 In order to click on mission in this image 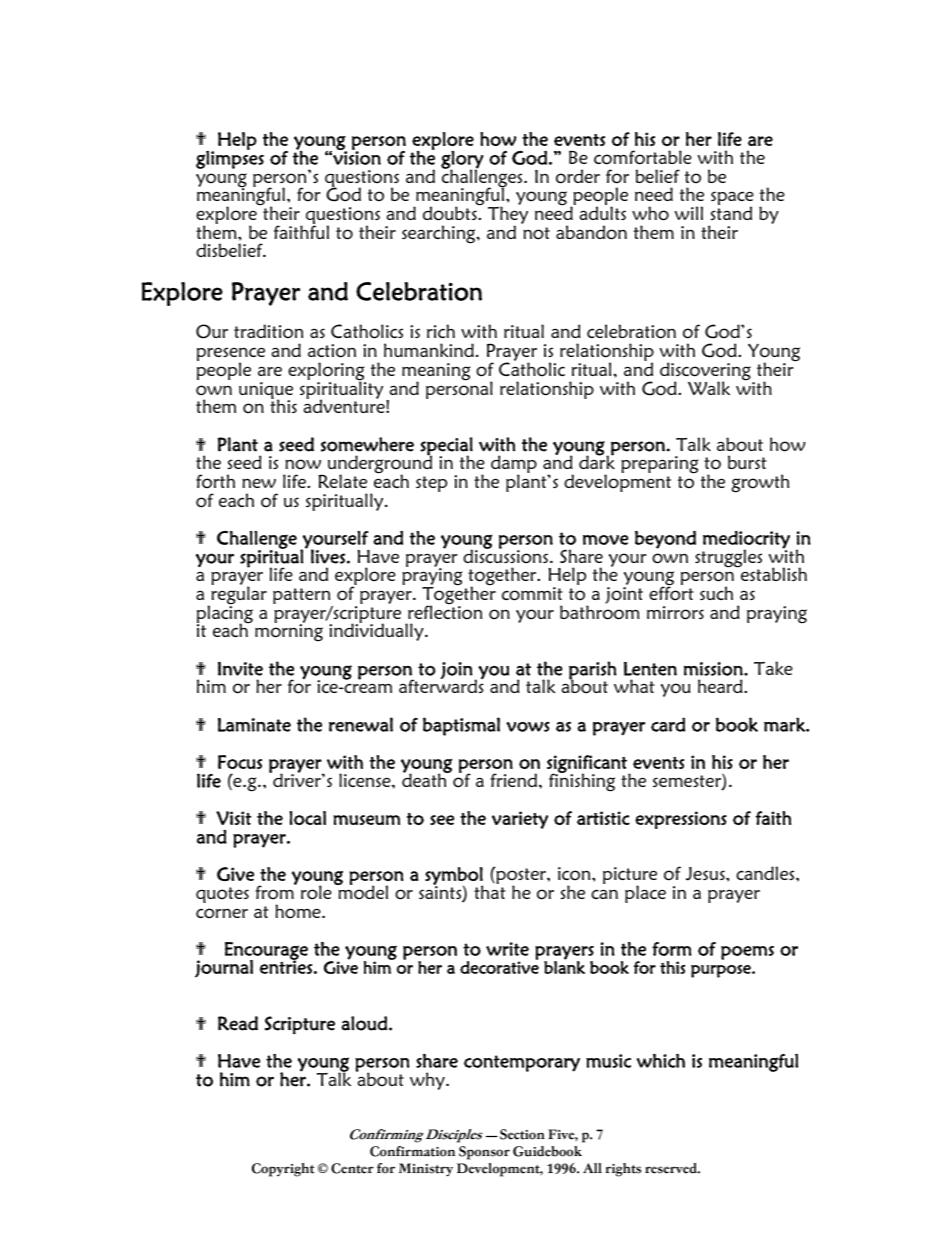, I will do `click(714, 669)`.
